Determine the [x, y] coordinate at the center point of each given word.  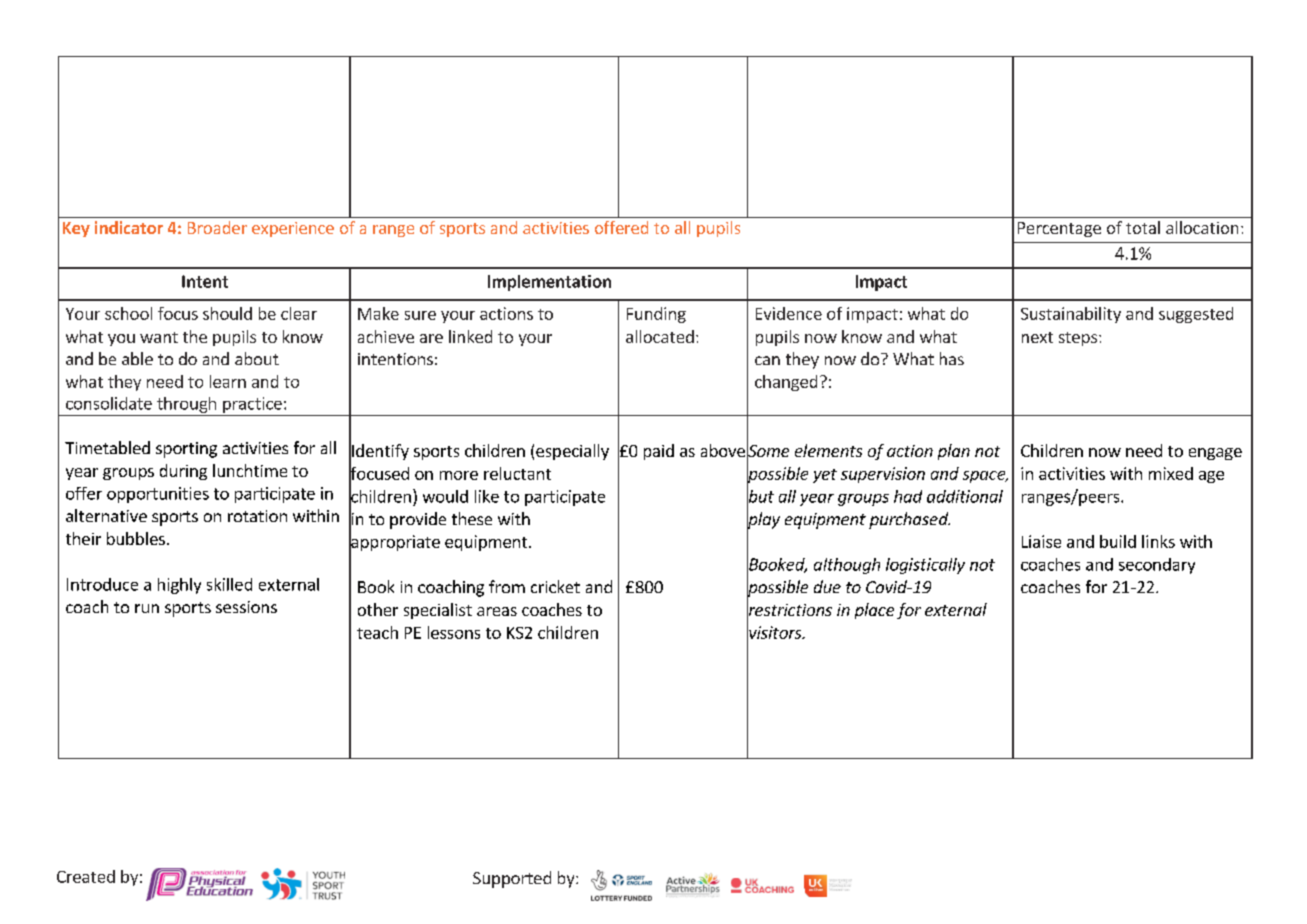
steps [1078, 339]
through [186, 405]
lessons [454, 632]
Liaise [1041, 541]
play [763, 520]
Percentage [1059, 229]
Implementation [549, 283]
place [874, 611]
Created [86, 876]
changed [786, 383]
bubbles [136, 538]
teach [377, 632]
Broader [217, 227]
